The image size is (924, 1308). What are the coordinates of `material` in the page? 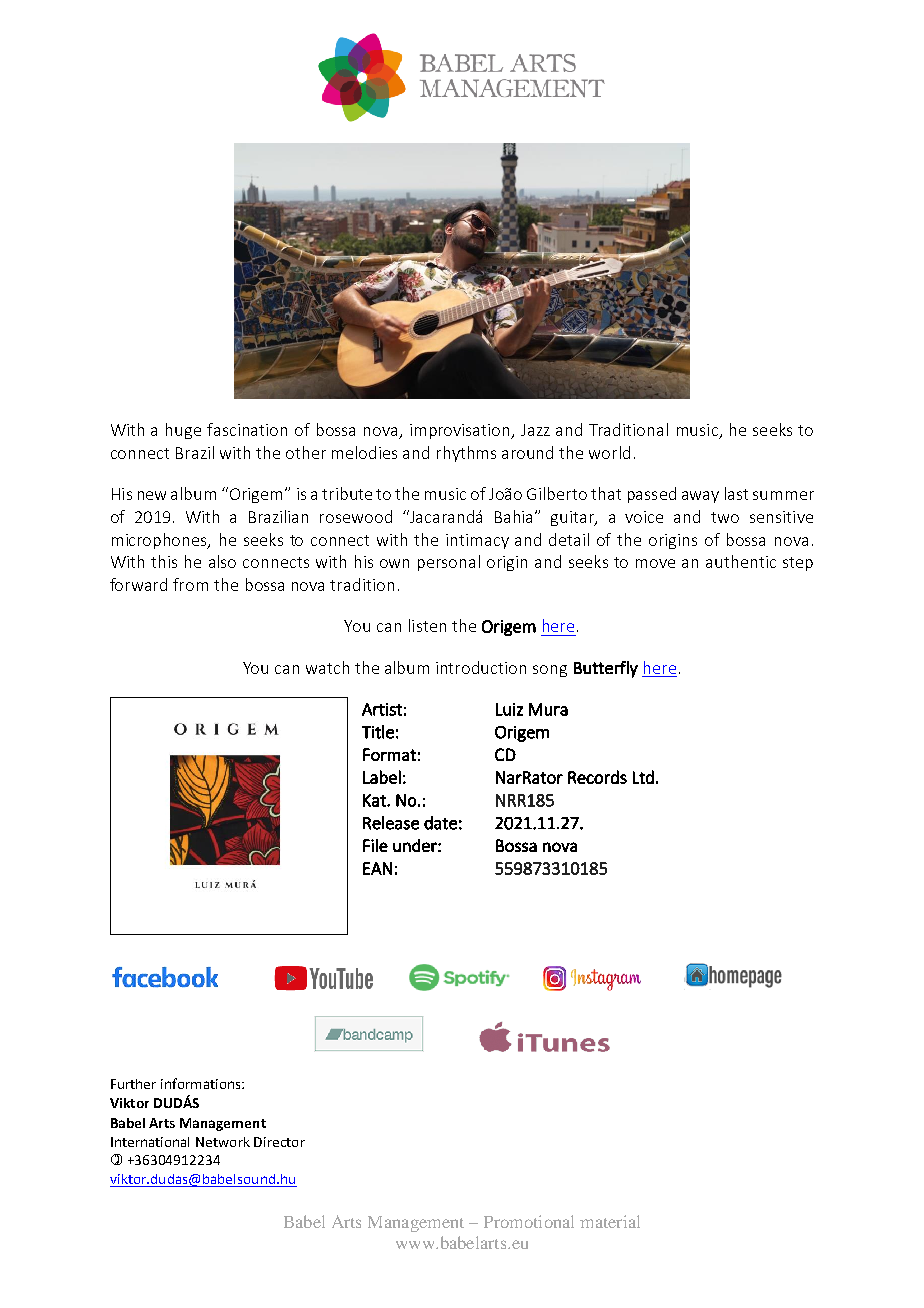 It's located at (610, 1221).
